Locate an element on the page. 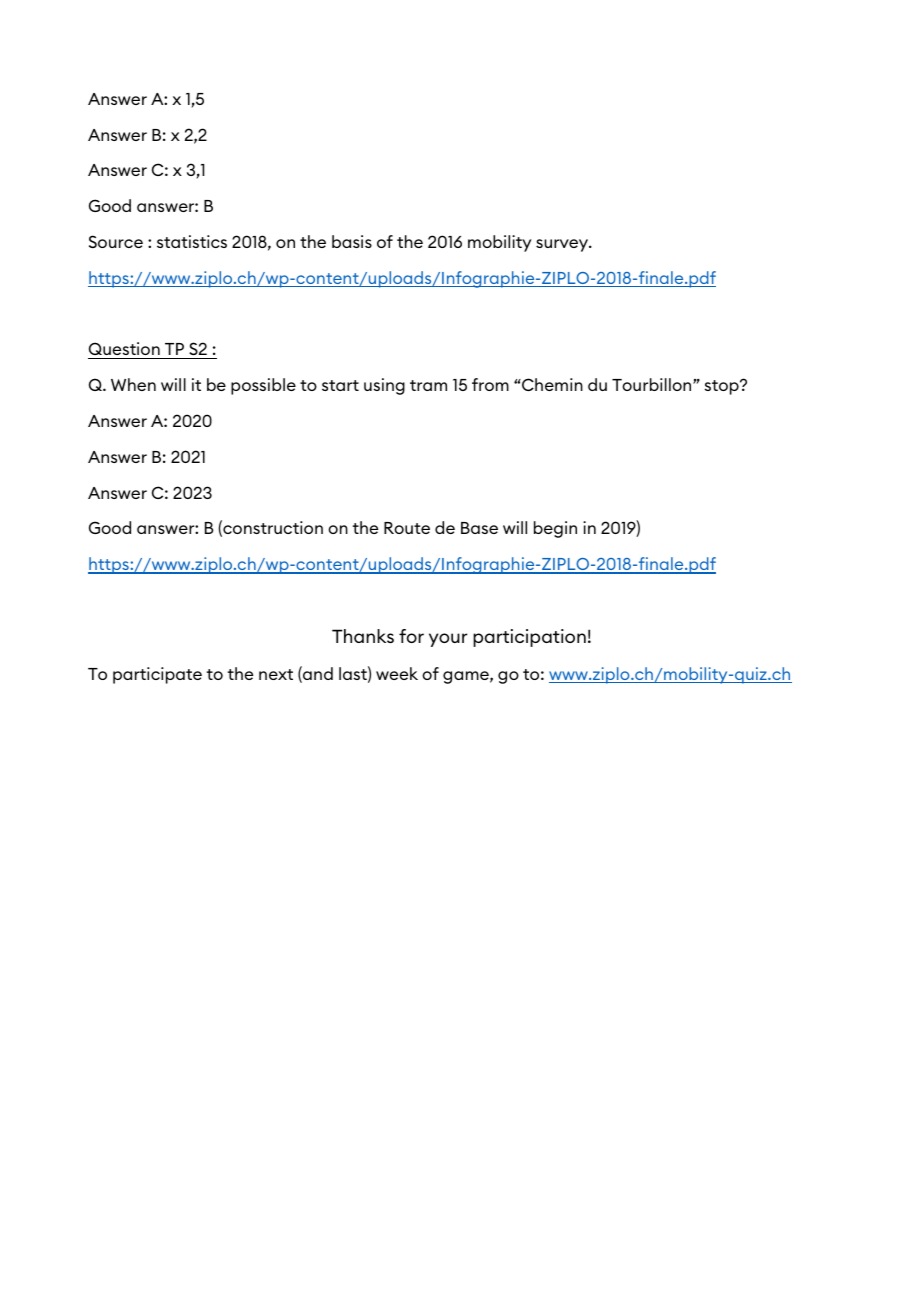 The width and height of the page is (924, 1308). participate is located at coordinates (157, 675).
